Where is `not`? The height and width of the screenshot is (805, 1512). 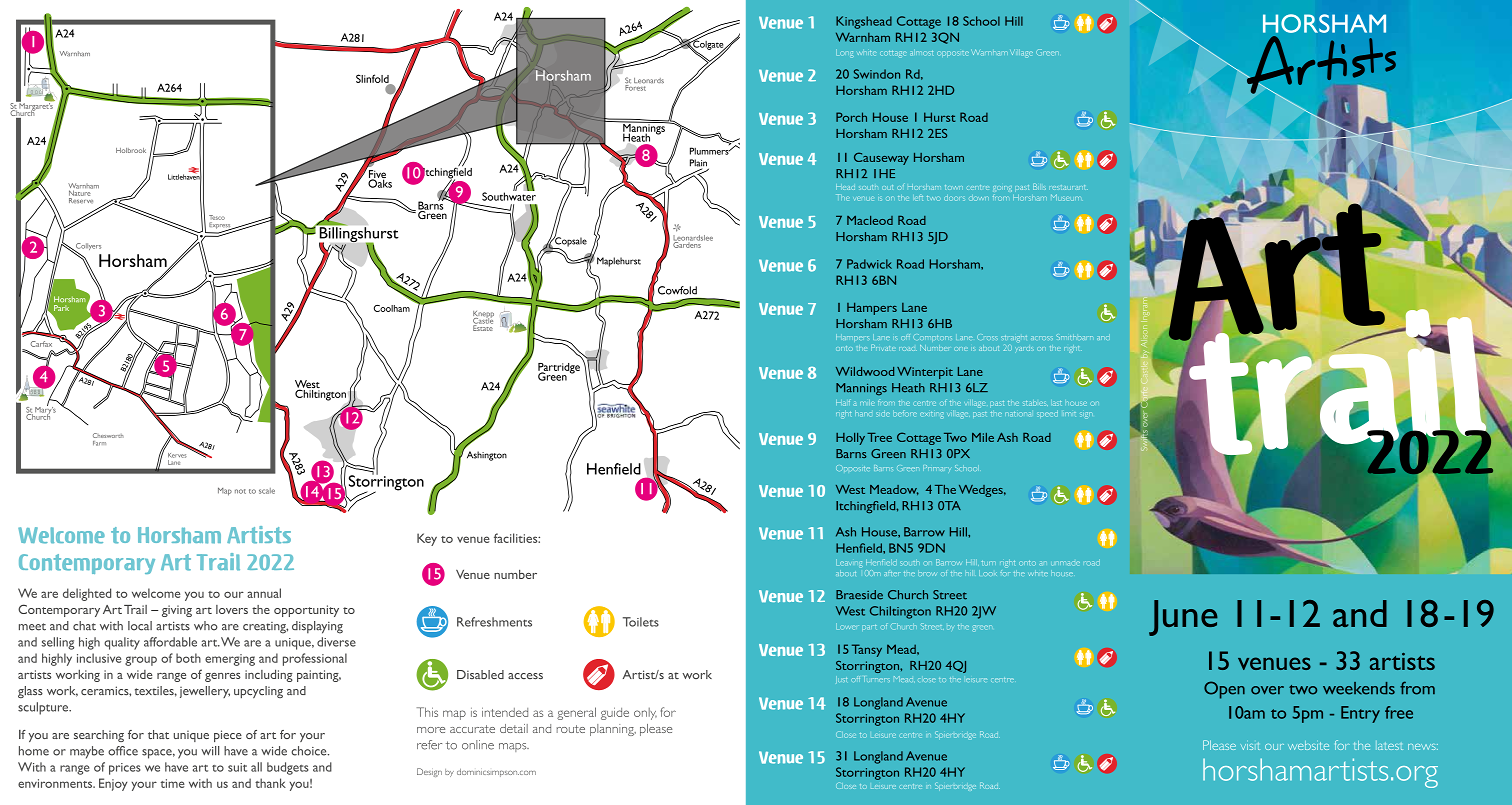 not is located at coordinates (240, 491).
